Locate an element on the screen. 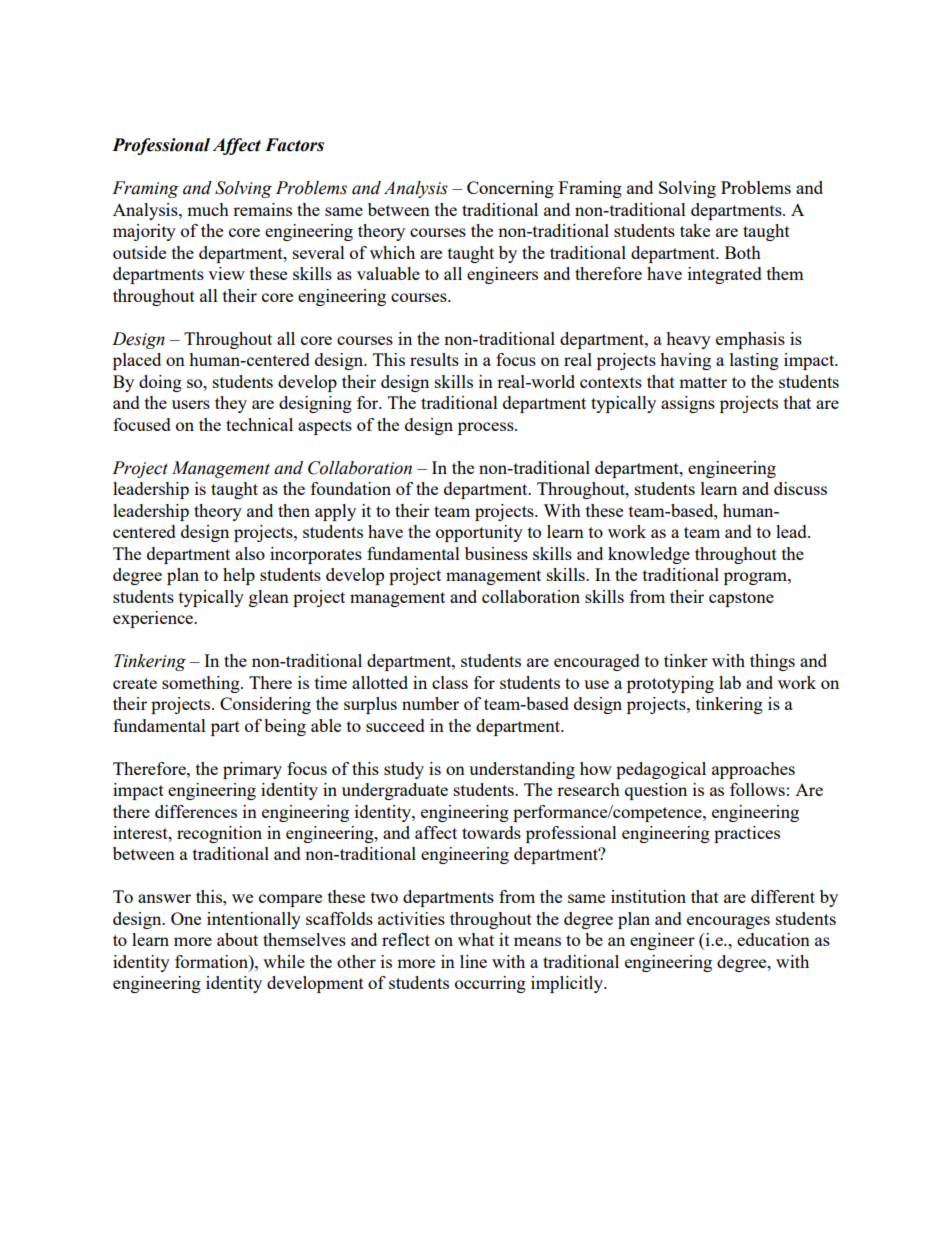 The height and width of the screenshot is (1233, 952). line is located at coordinates (473, 961).
